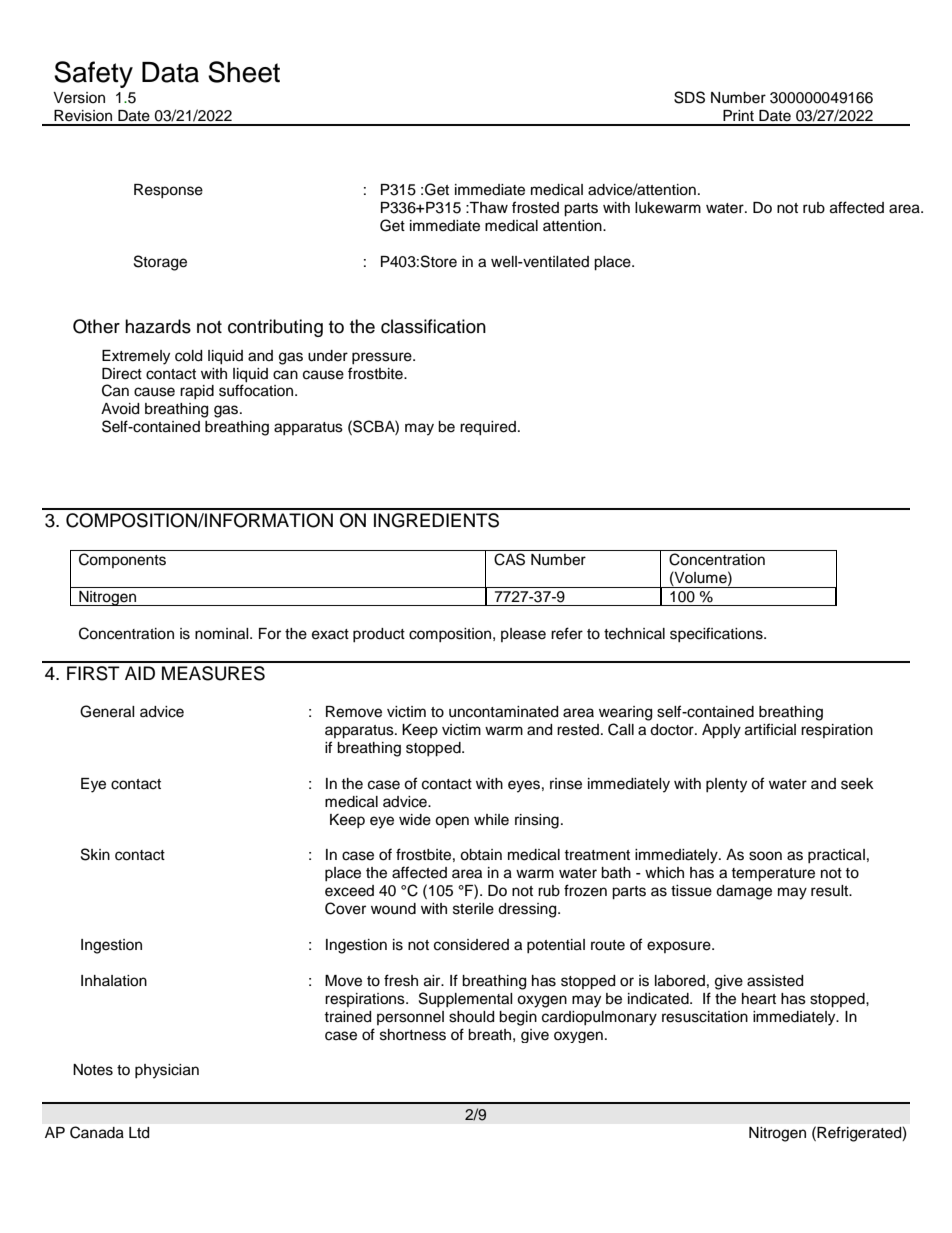 Image resolution: width=952 pixels, height=1233 pixels. I want to click on Thaw, so click(488, 208).
